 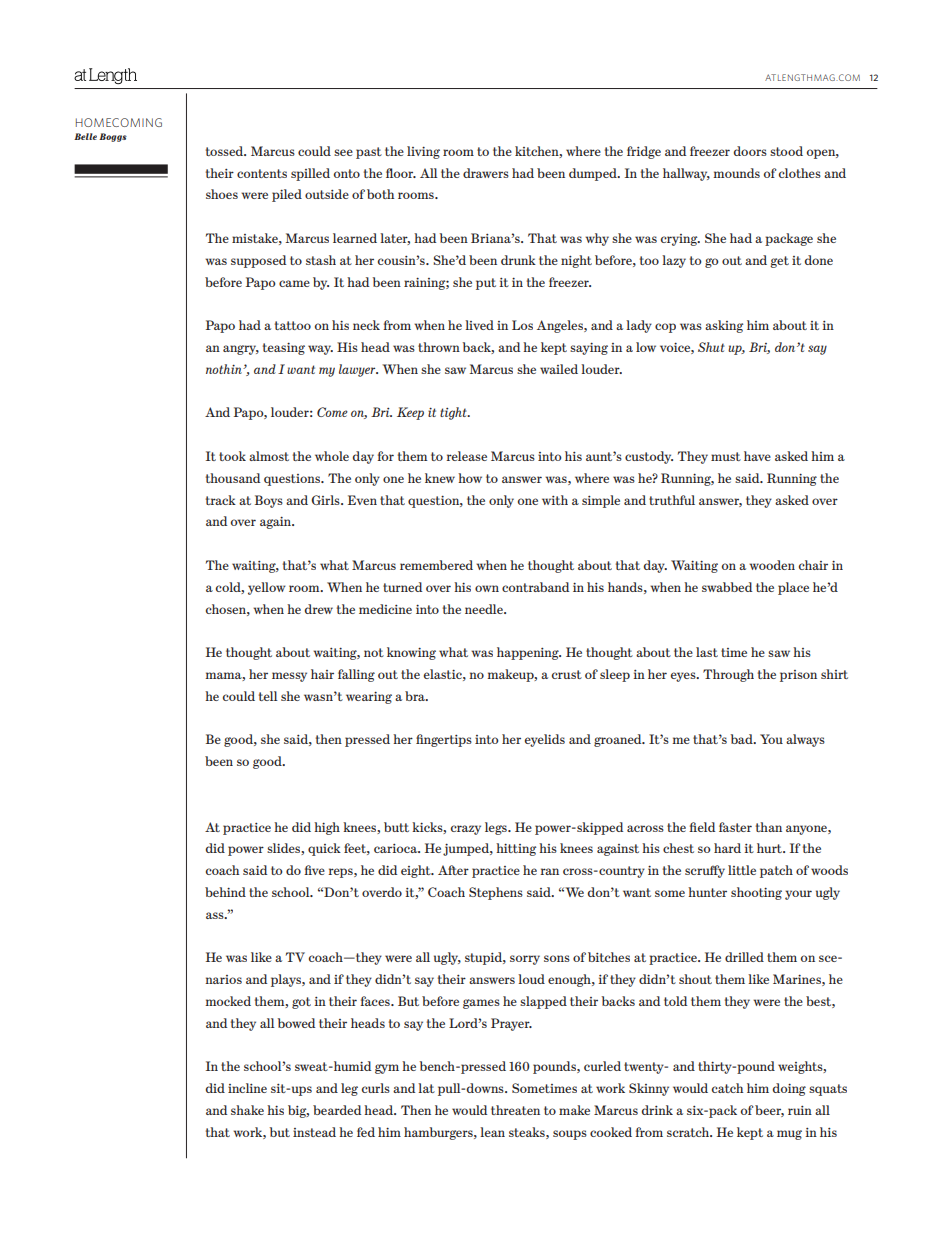 What do you see at coordinates (225, 369) in the page?
I see `nothin` at bounding box center [225, 369].
